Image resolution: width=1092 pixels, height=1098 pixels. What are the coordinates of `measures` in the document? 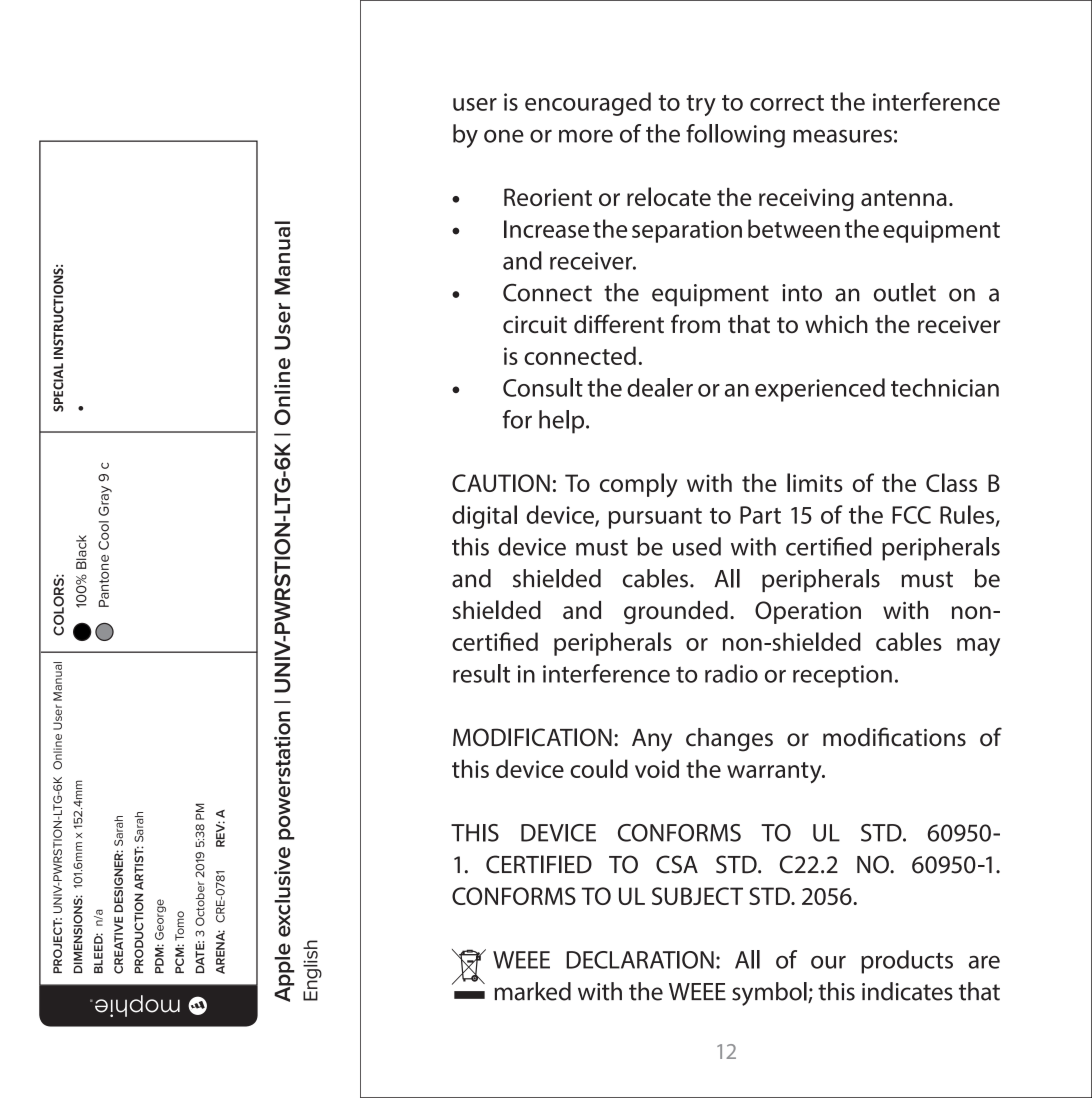 It's located at (842, 136).
